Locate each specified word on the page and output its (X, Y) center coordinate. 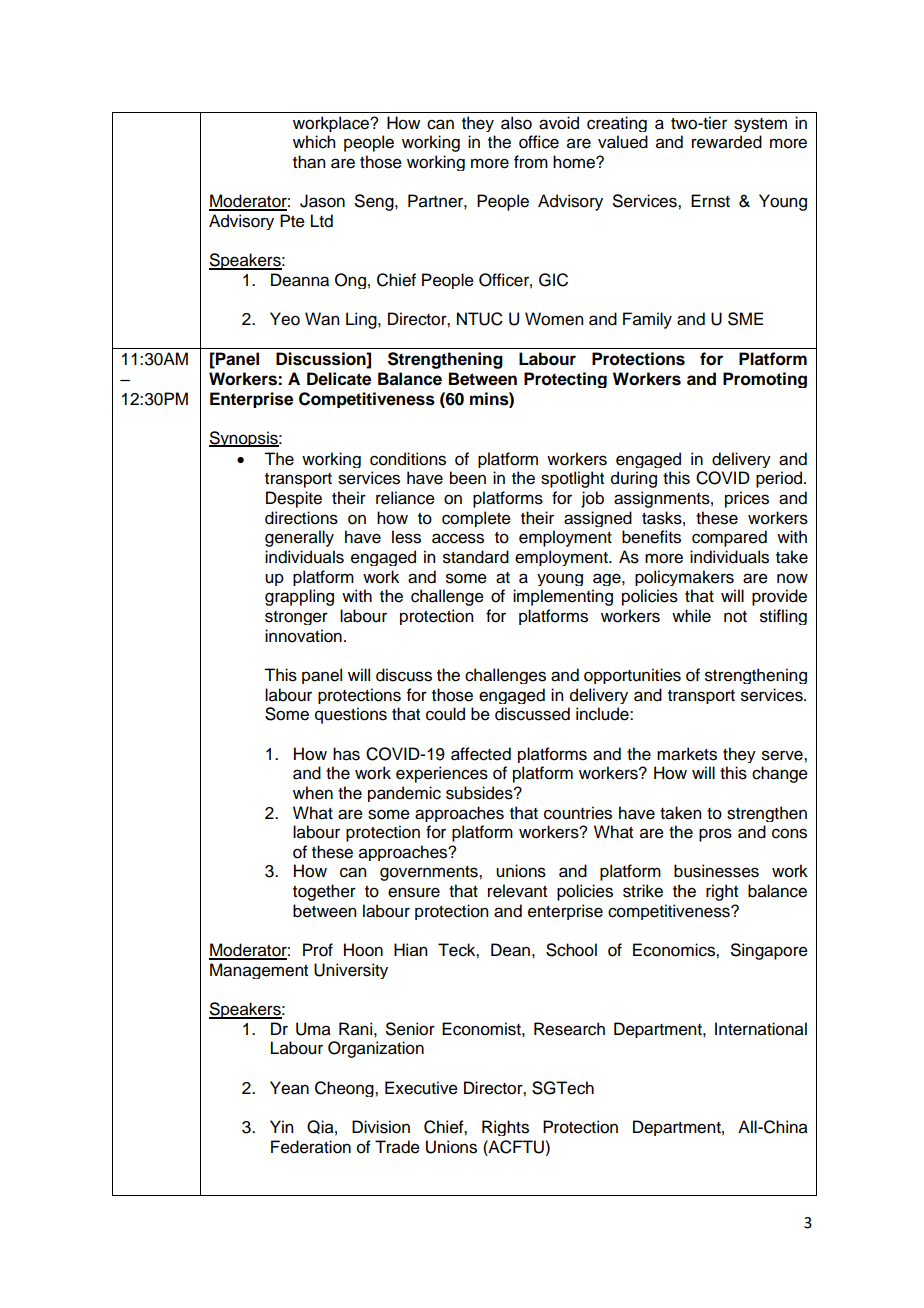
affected (481, 754)
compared (729, 538)
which (314, 142)
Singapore (769, 951)
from (531, 162)
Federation (311, 1147)
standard (476, 557)
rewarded (727, 142)
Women (554, 319)
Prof (318, 950)
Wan (322, 319)
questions (351, 715)
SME (745, 319)
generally (299, 538)
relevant (517, 891)
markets (687, 754)
